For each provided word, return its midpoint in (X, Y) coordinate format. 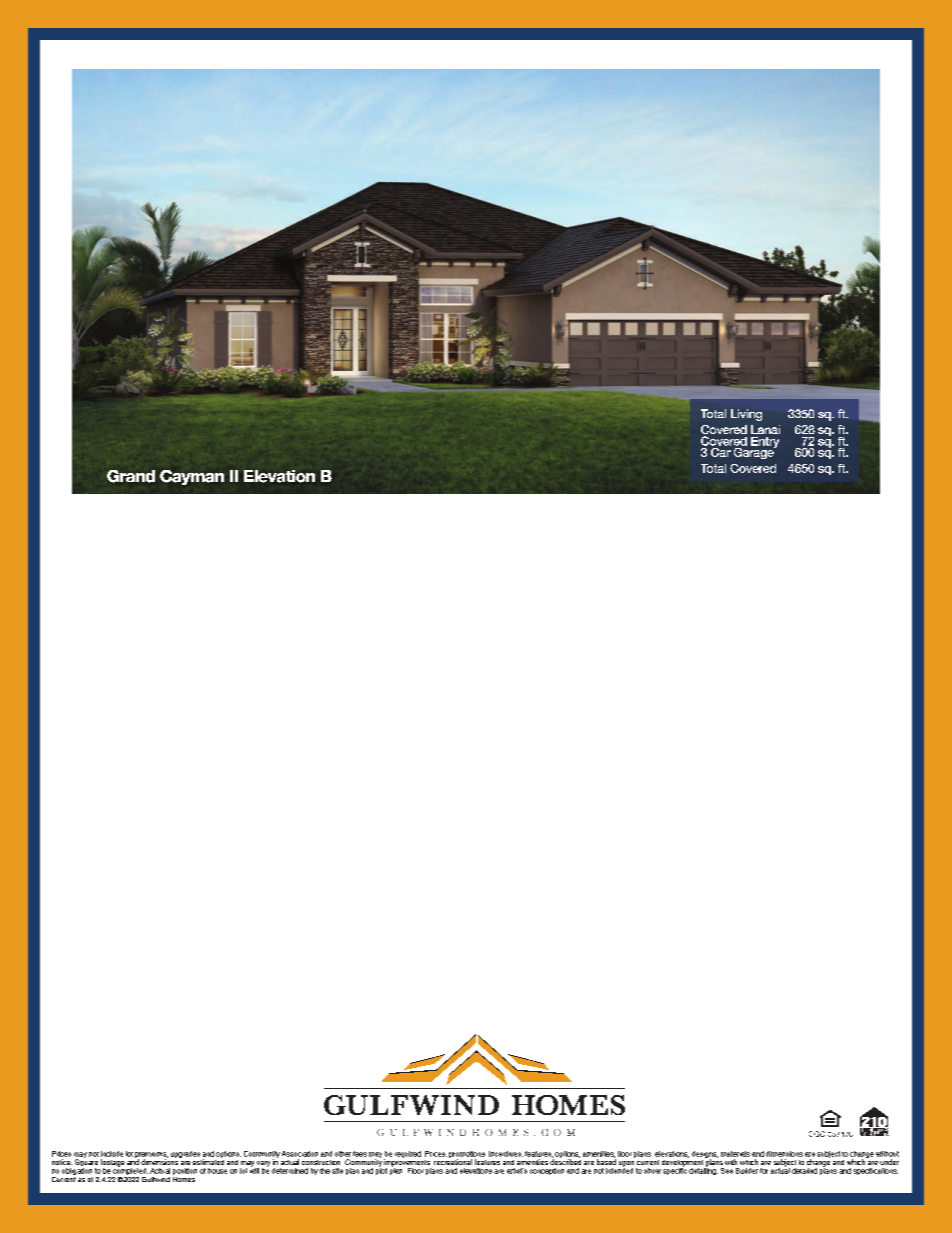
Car (721, 451)
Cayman (192, 477)
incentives (506, 1154)
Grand (131, 476)
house (217, 1171)
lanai (765, 429)
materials (735, 1154)
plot (381, 1170)
